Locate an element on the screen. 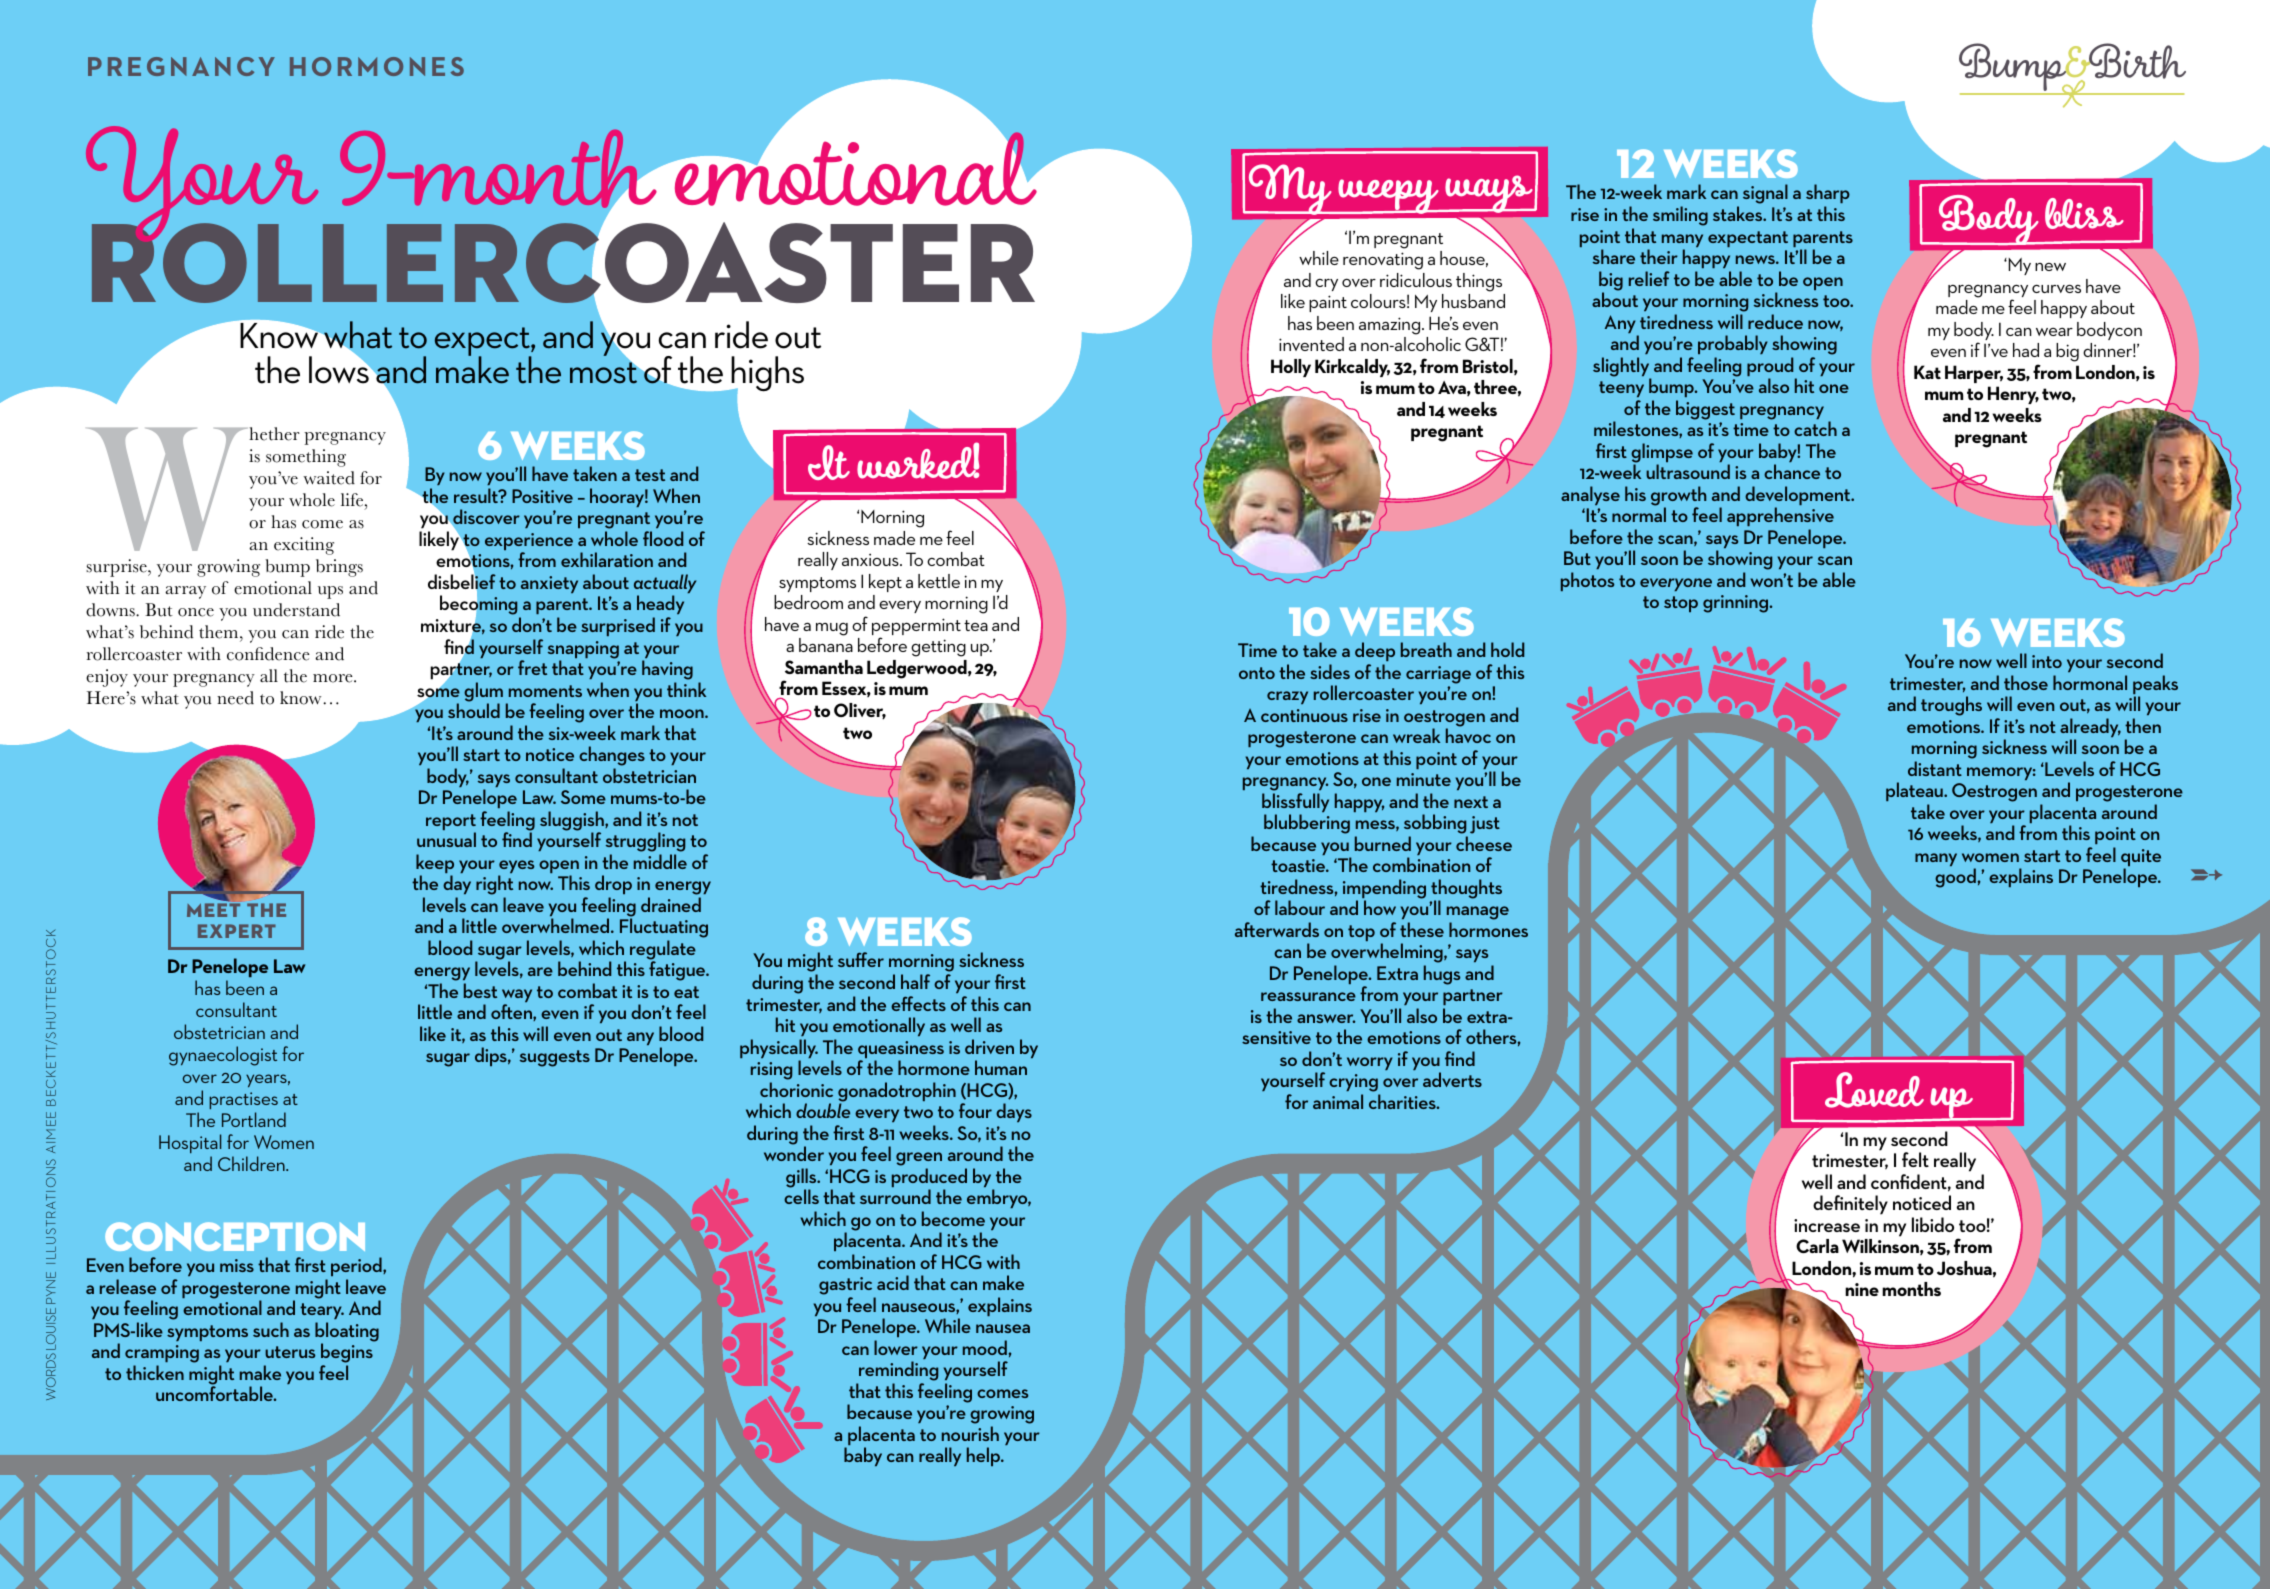 This screenshot has width=2270, height=1589. highs is located at coordinates (766, 375).
